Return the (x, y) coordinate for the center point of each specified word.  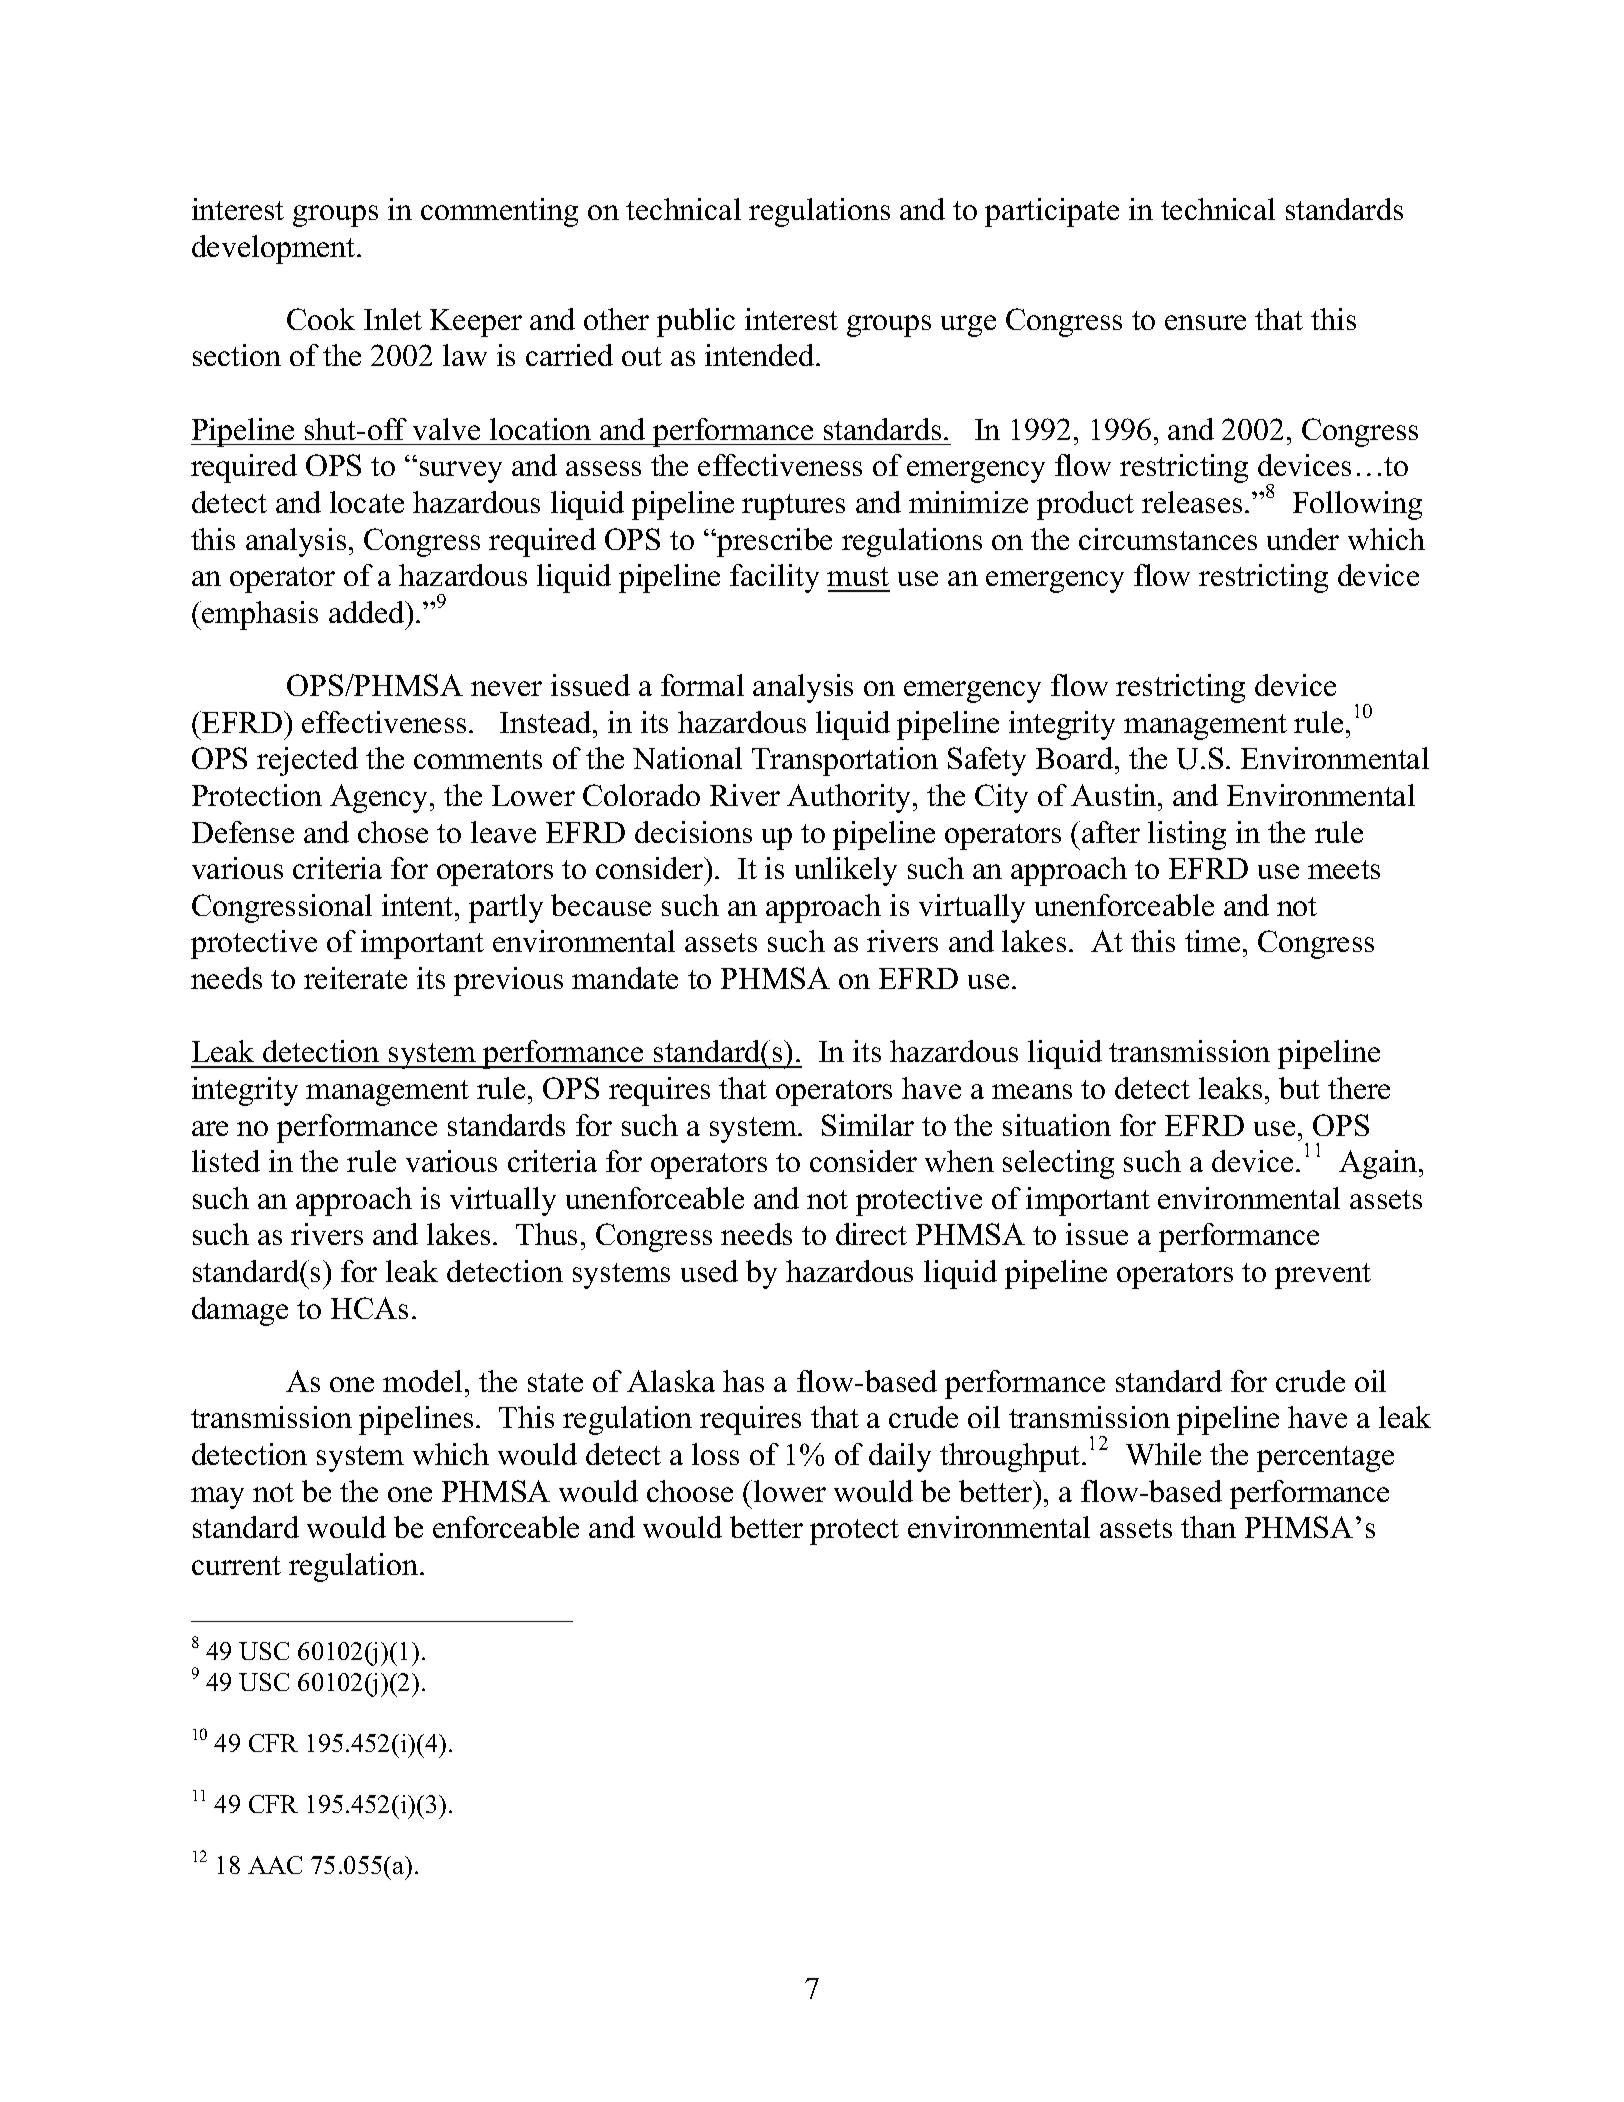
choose (690, 1491)
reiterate (355, 978)
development (275, 249)
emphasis (259, 615)
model (422, 1381)
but (1299, 1088)
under (1303, 539)
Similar (868, 1125)
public (696, 322)
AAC (275, 1865)
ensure (1205, 322)
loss (715, 1454)
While (1163, 1454)
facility (774, 578)
